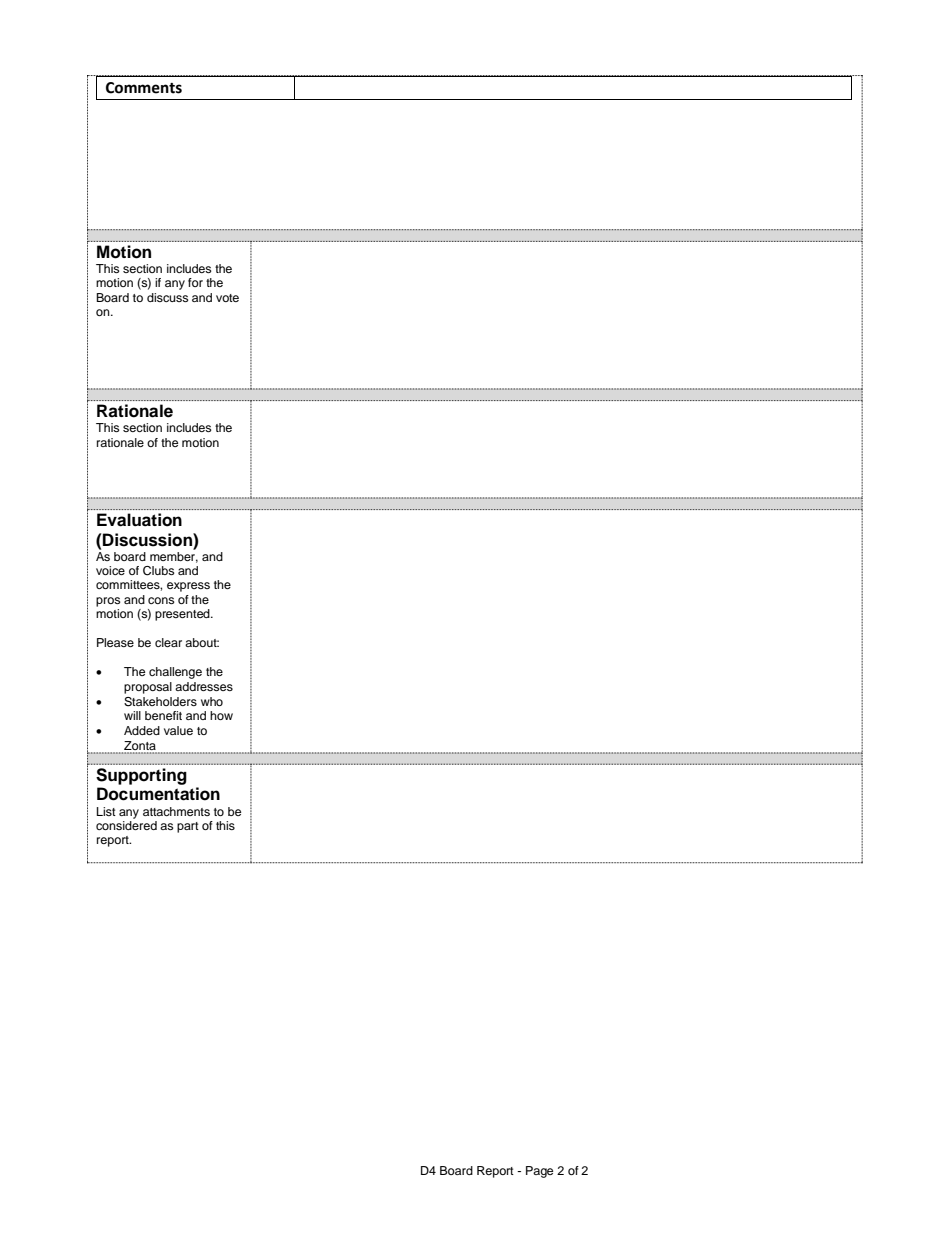  Describe the element at coordinates (212, 701) in the screenshot. I see `who` at that location.
